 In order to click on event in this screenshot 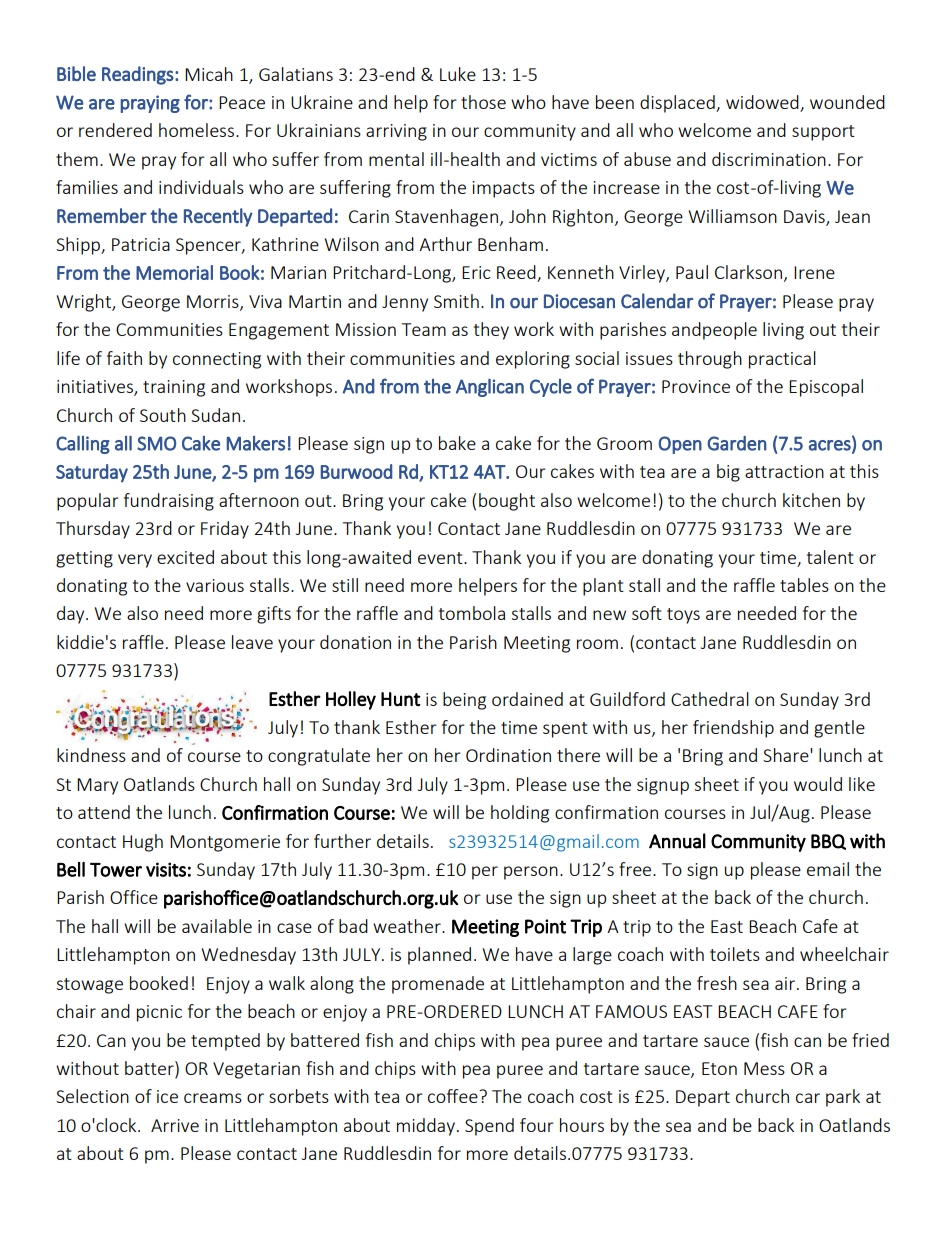, I will do `click(441, 558)`.
